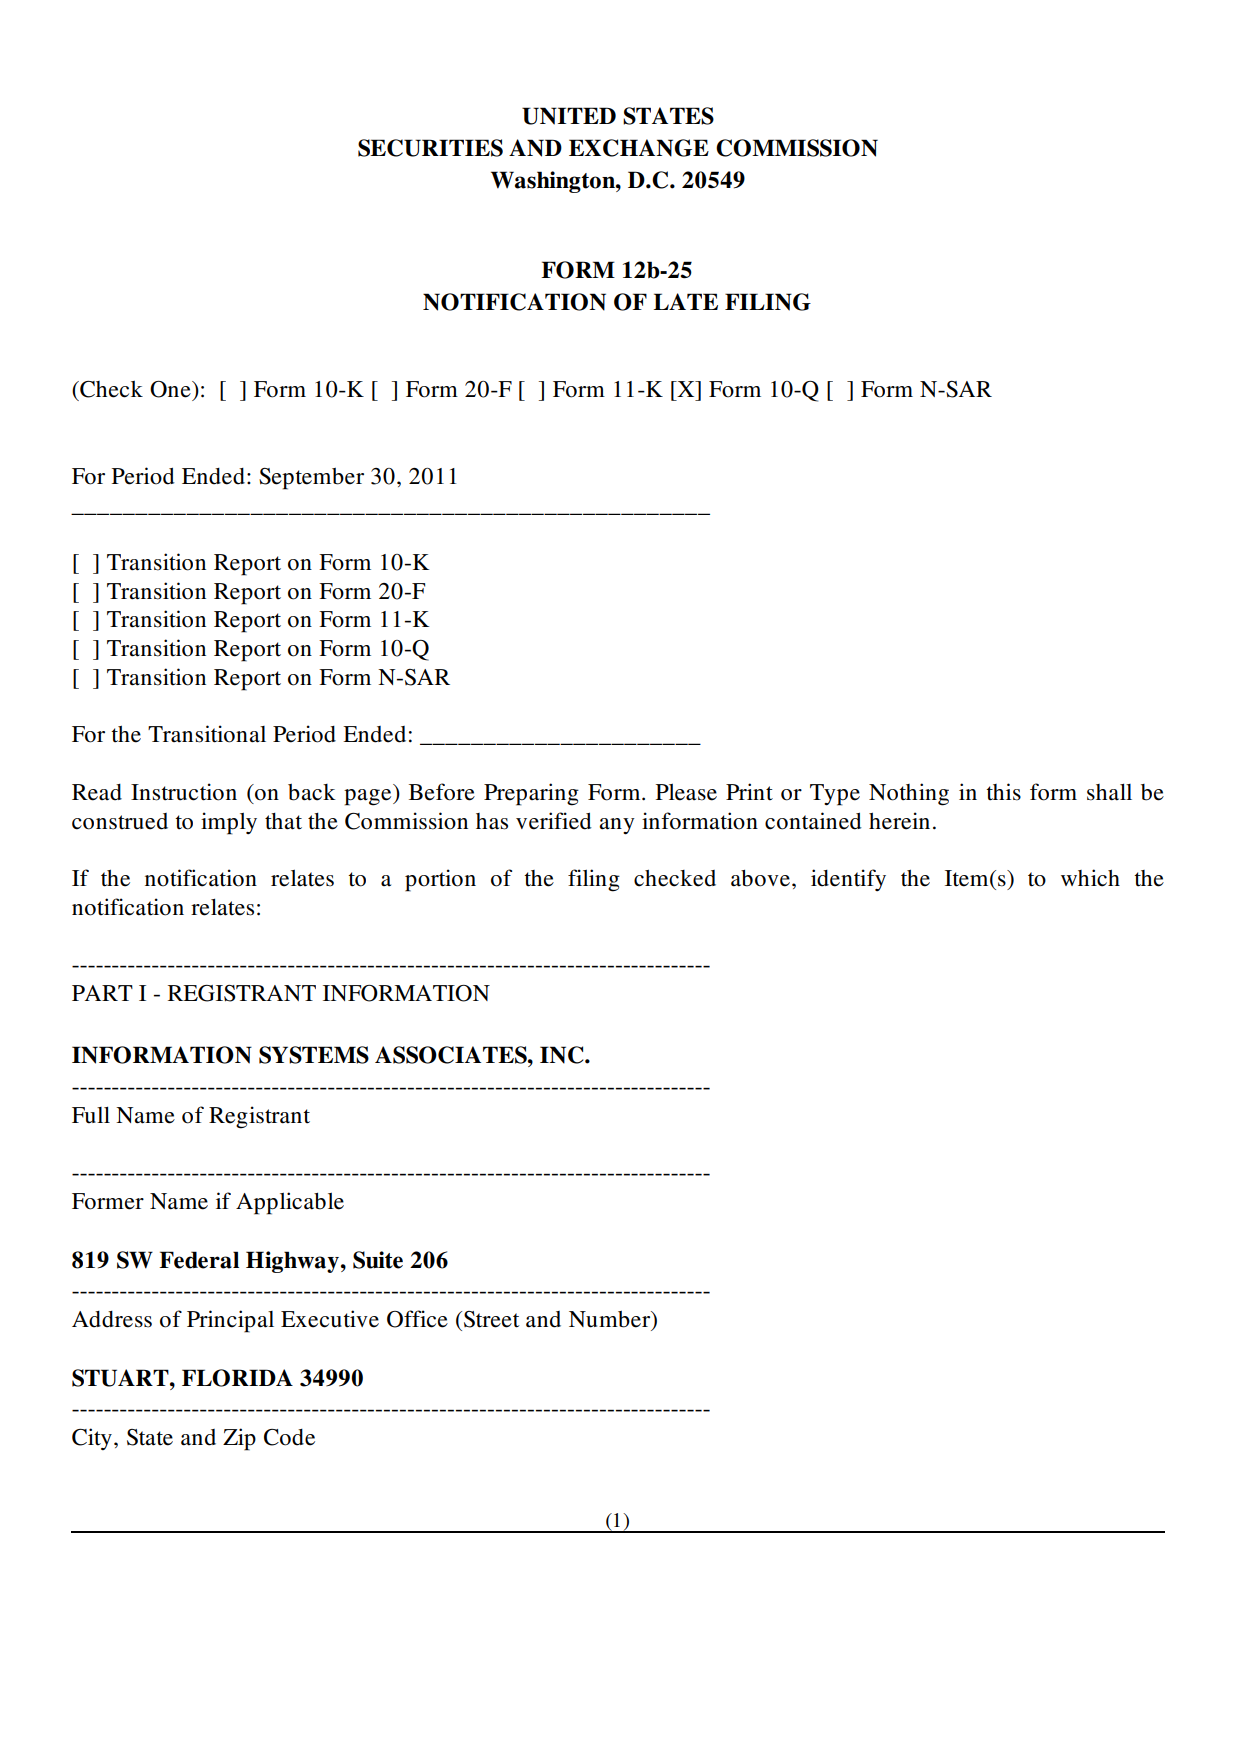  I want to click on this, so click(1003, 792).
